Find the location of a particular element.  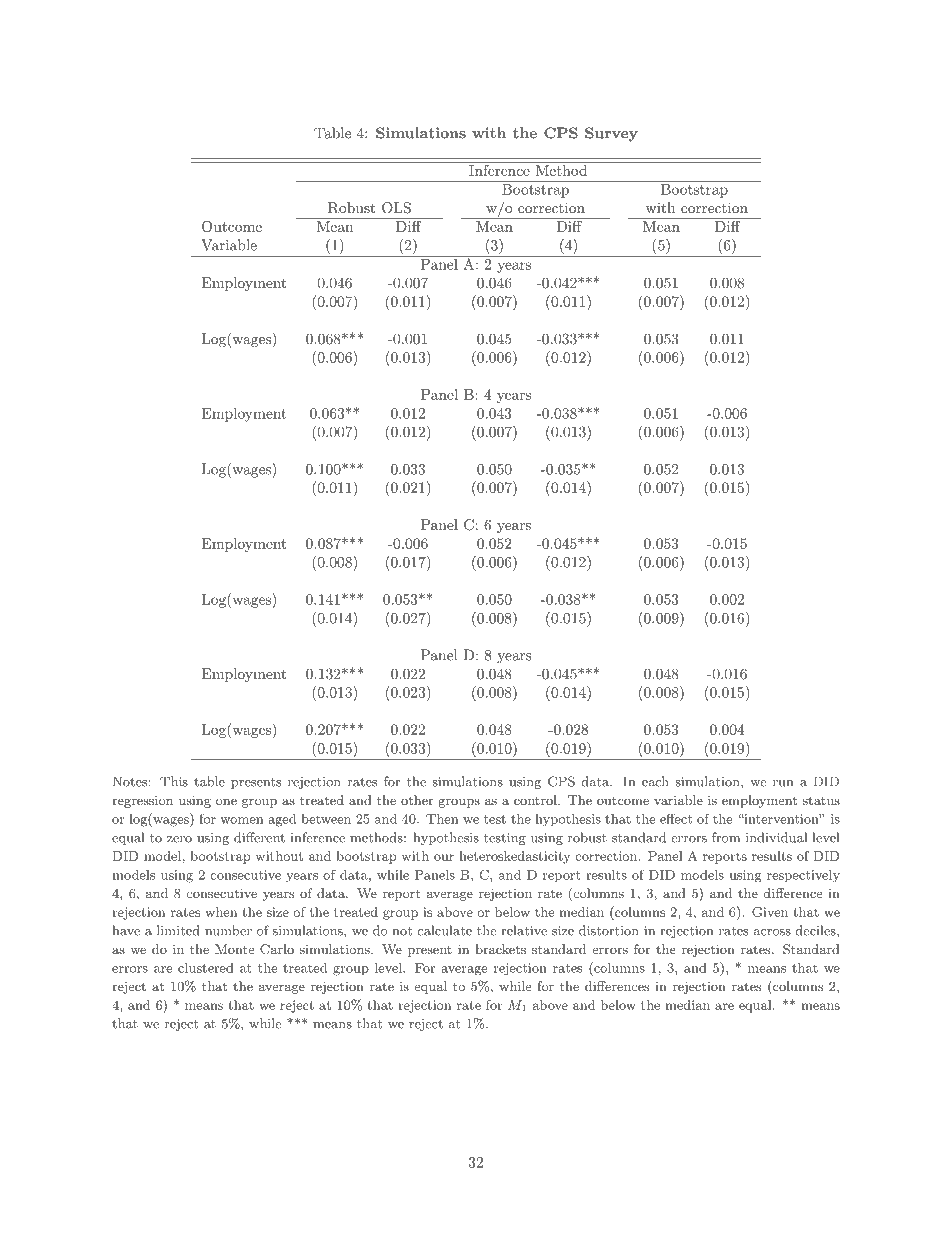

Monte is located at coordinates (234, 949).
